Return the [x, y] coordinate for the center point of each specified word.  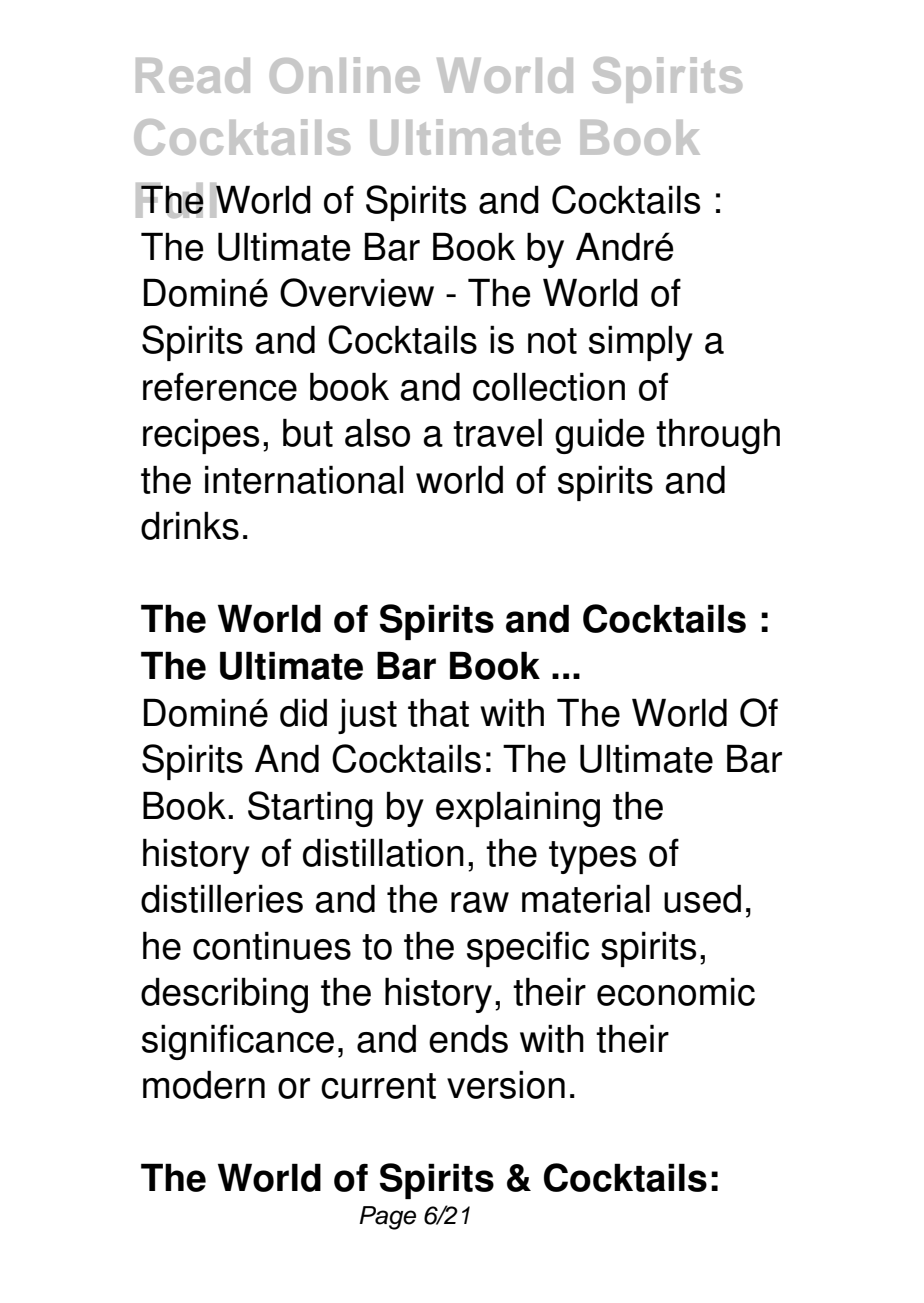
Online [345, 75]
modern [204, 1084]
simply [641, 343]
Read [193, 75]
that [438, 712]
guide [600, 436]
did [303, 712]
